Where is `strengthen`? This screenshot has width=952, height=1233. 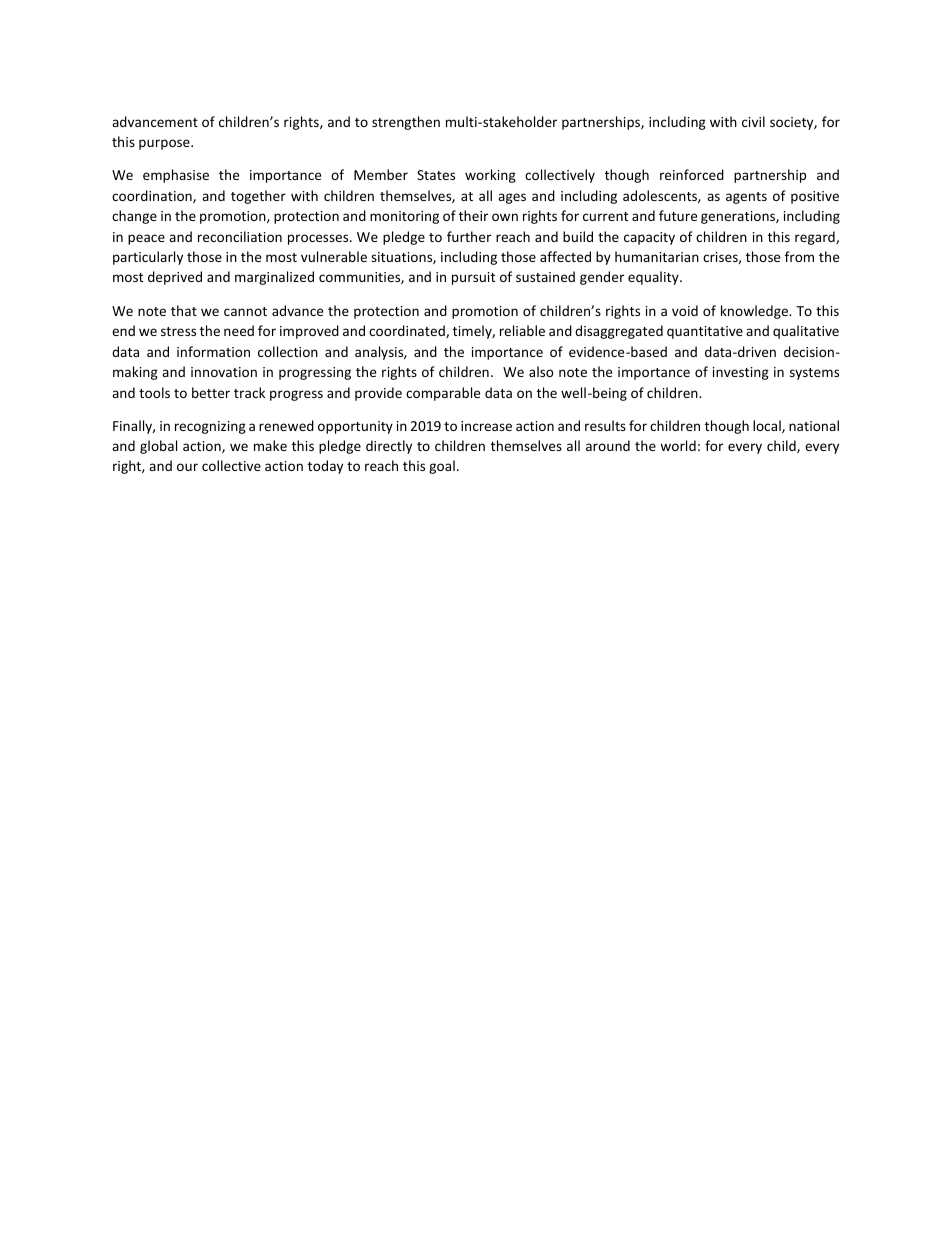
strengthen is located at coordinates (406, 123).
